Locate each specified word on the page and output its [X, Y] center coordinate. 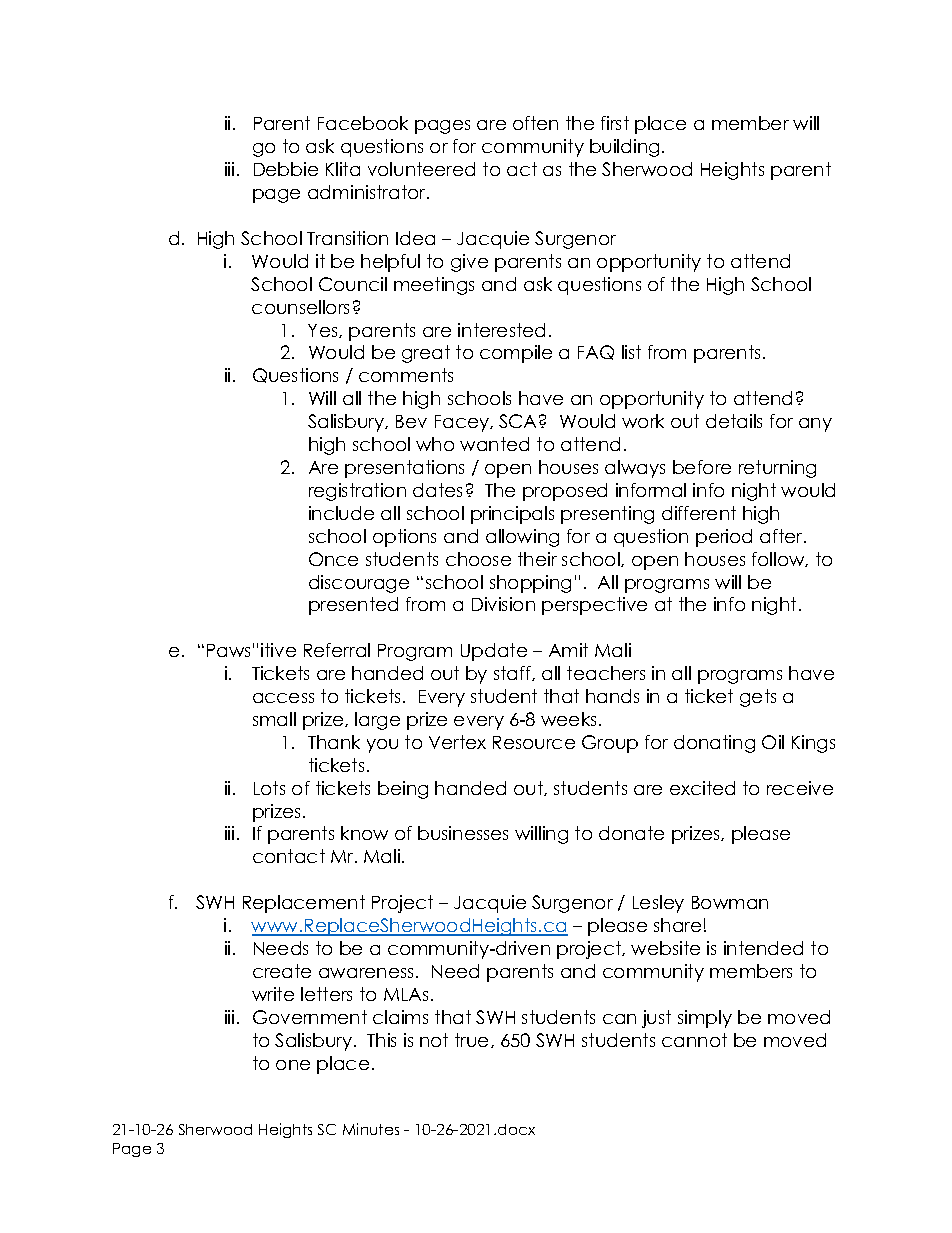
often [535, 123]
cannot [694, 1040]
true [473, 1040]
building [624, 148]
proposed [565, 492]
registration [357, 492]
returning [777, 469]
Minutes [371, 1129]
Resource [534, 742]
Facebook [363, 123]
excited [702, 788]
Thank [334, 742]
